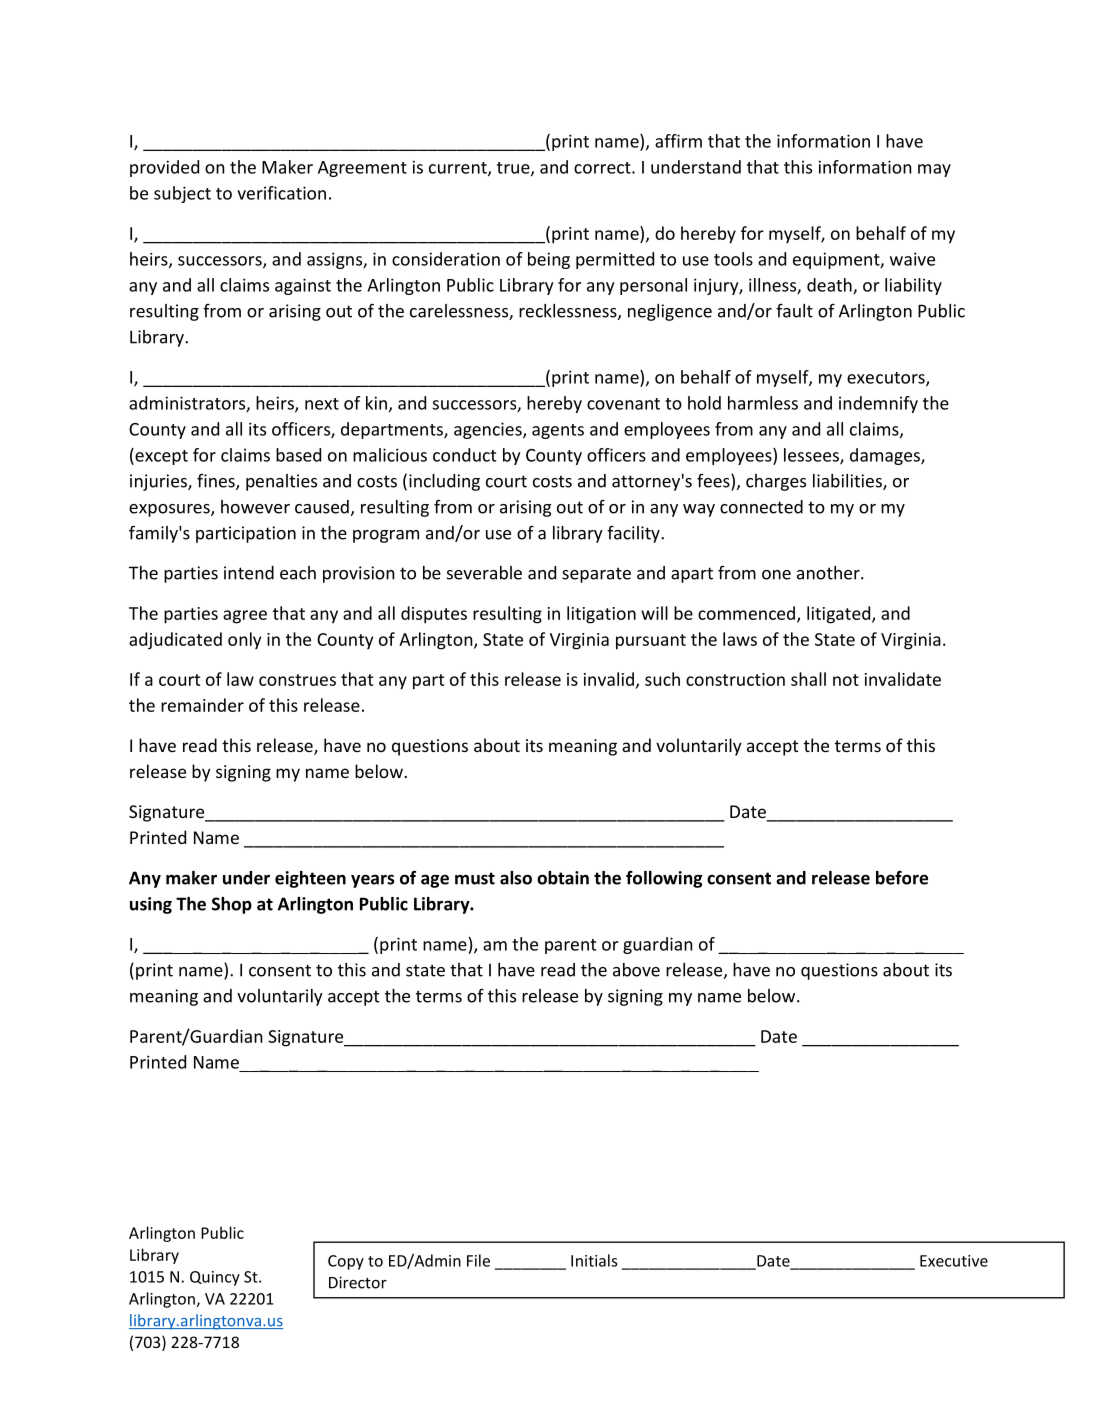 Image resolution: width=1095 pixels, height=1417 pixels. Describe the element at coordinates (255, 507) in the document. I see `however` at that location.
